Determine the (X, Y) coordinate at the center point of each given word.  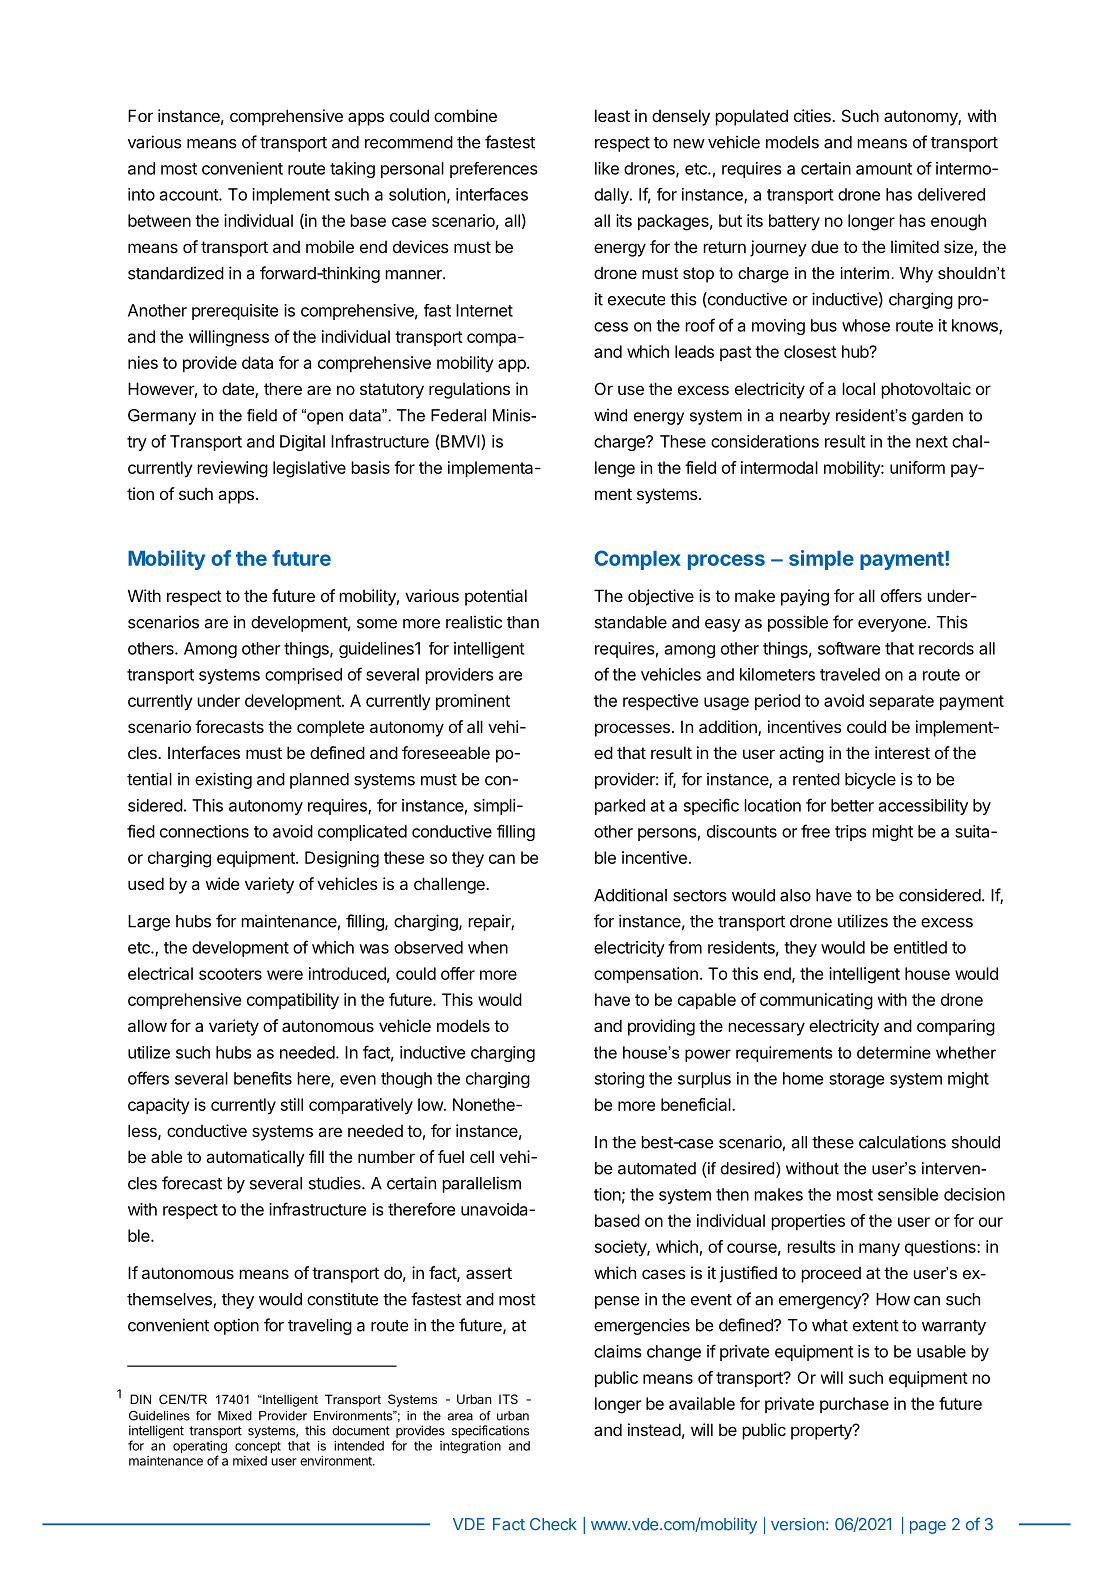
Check (553, 1524)
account (190, 195)
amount (884, 169)
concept (258, 1447)
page (928, 1527)
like (607, 168)
